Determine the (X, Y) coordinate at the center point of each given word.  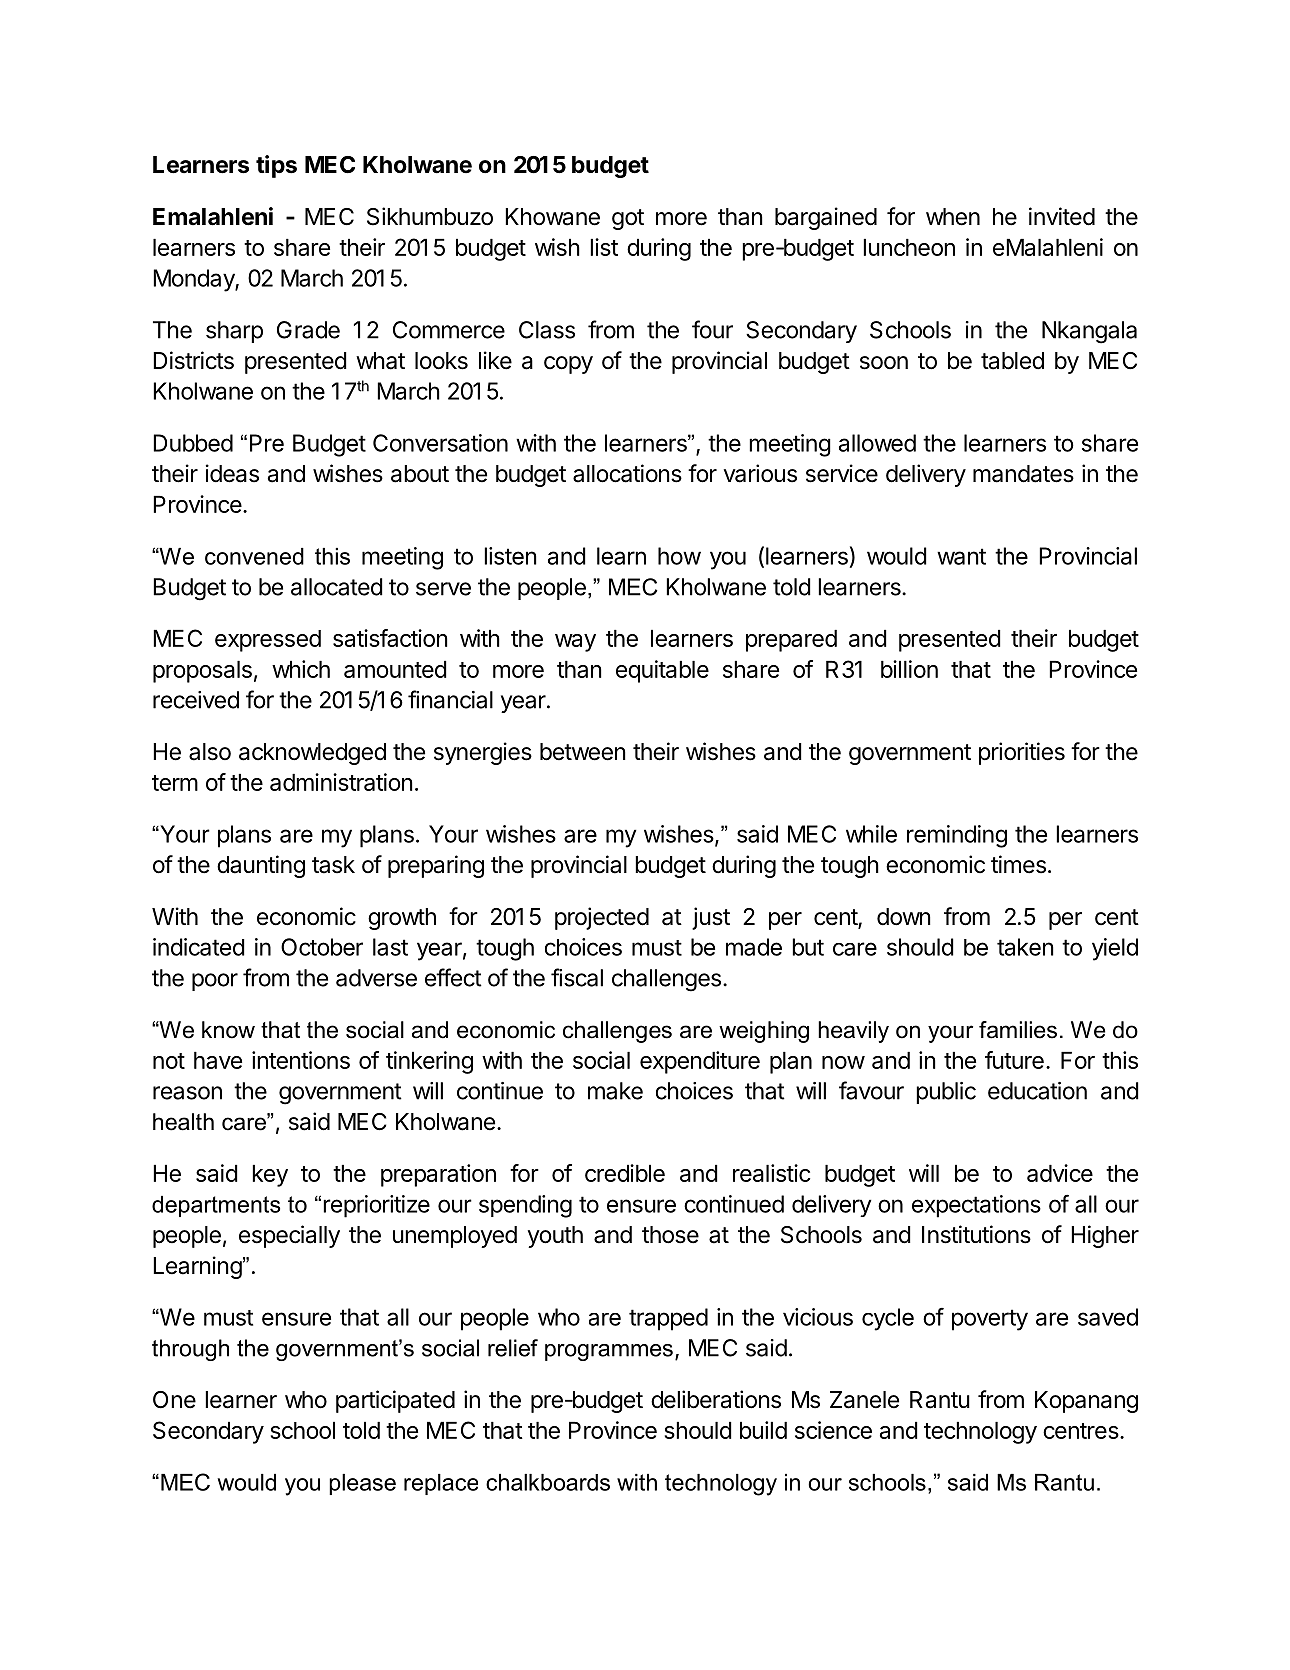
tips (276, 166)
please (362, 1484)
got (628, 219)
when (953, 217)
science (833, 1430)
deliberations (716, 1399)
